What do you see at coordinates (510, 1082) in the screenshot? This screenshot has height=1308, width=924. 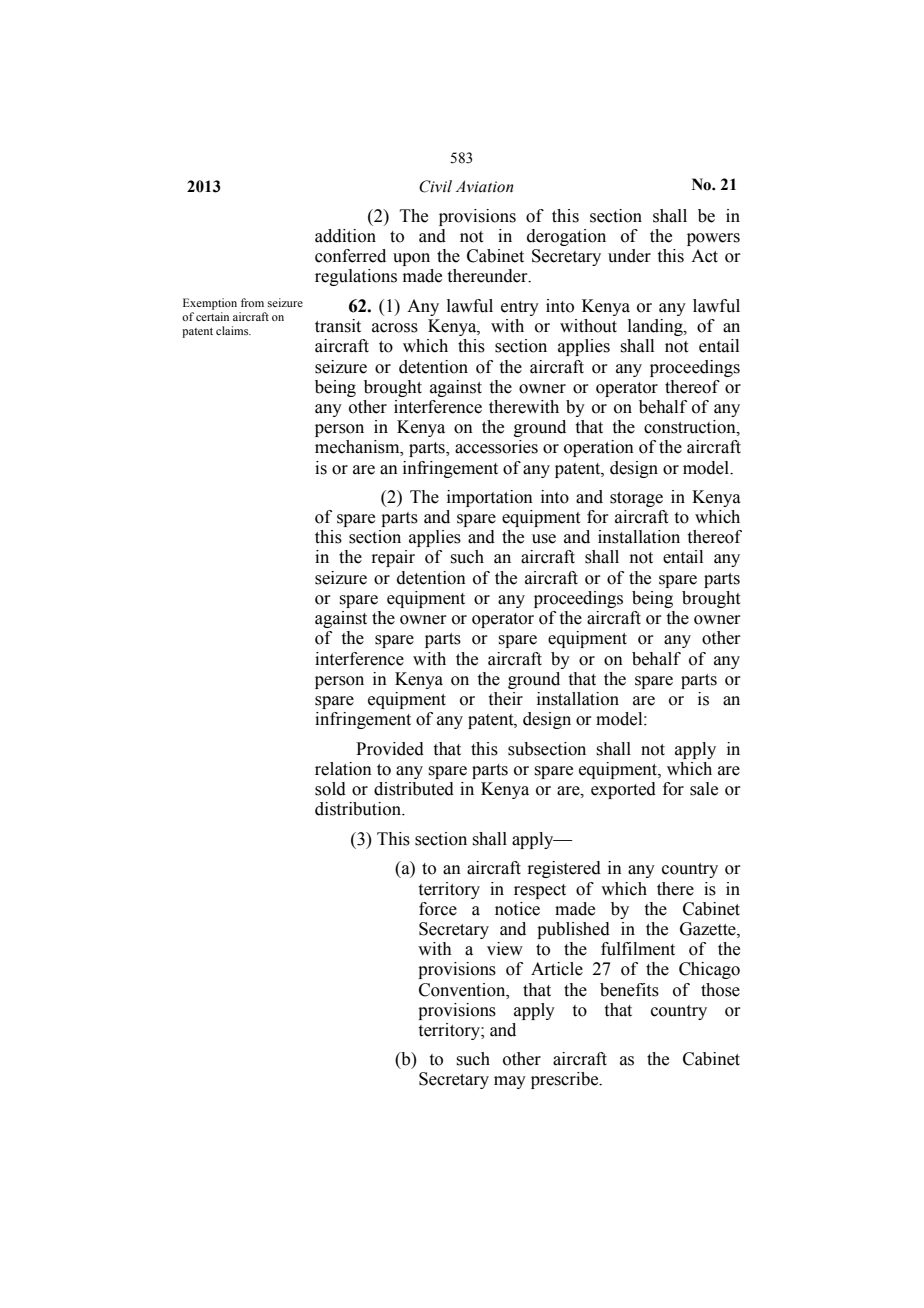 I see `may` at bounding box center [510, 1082].
